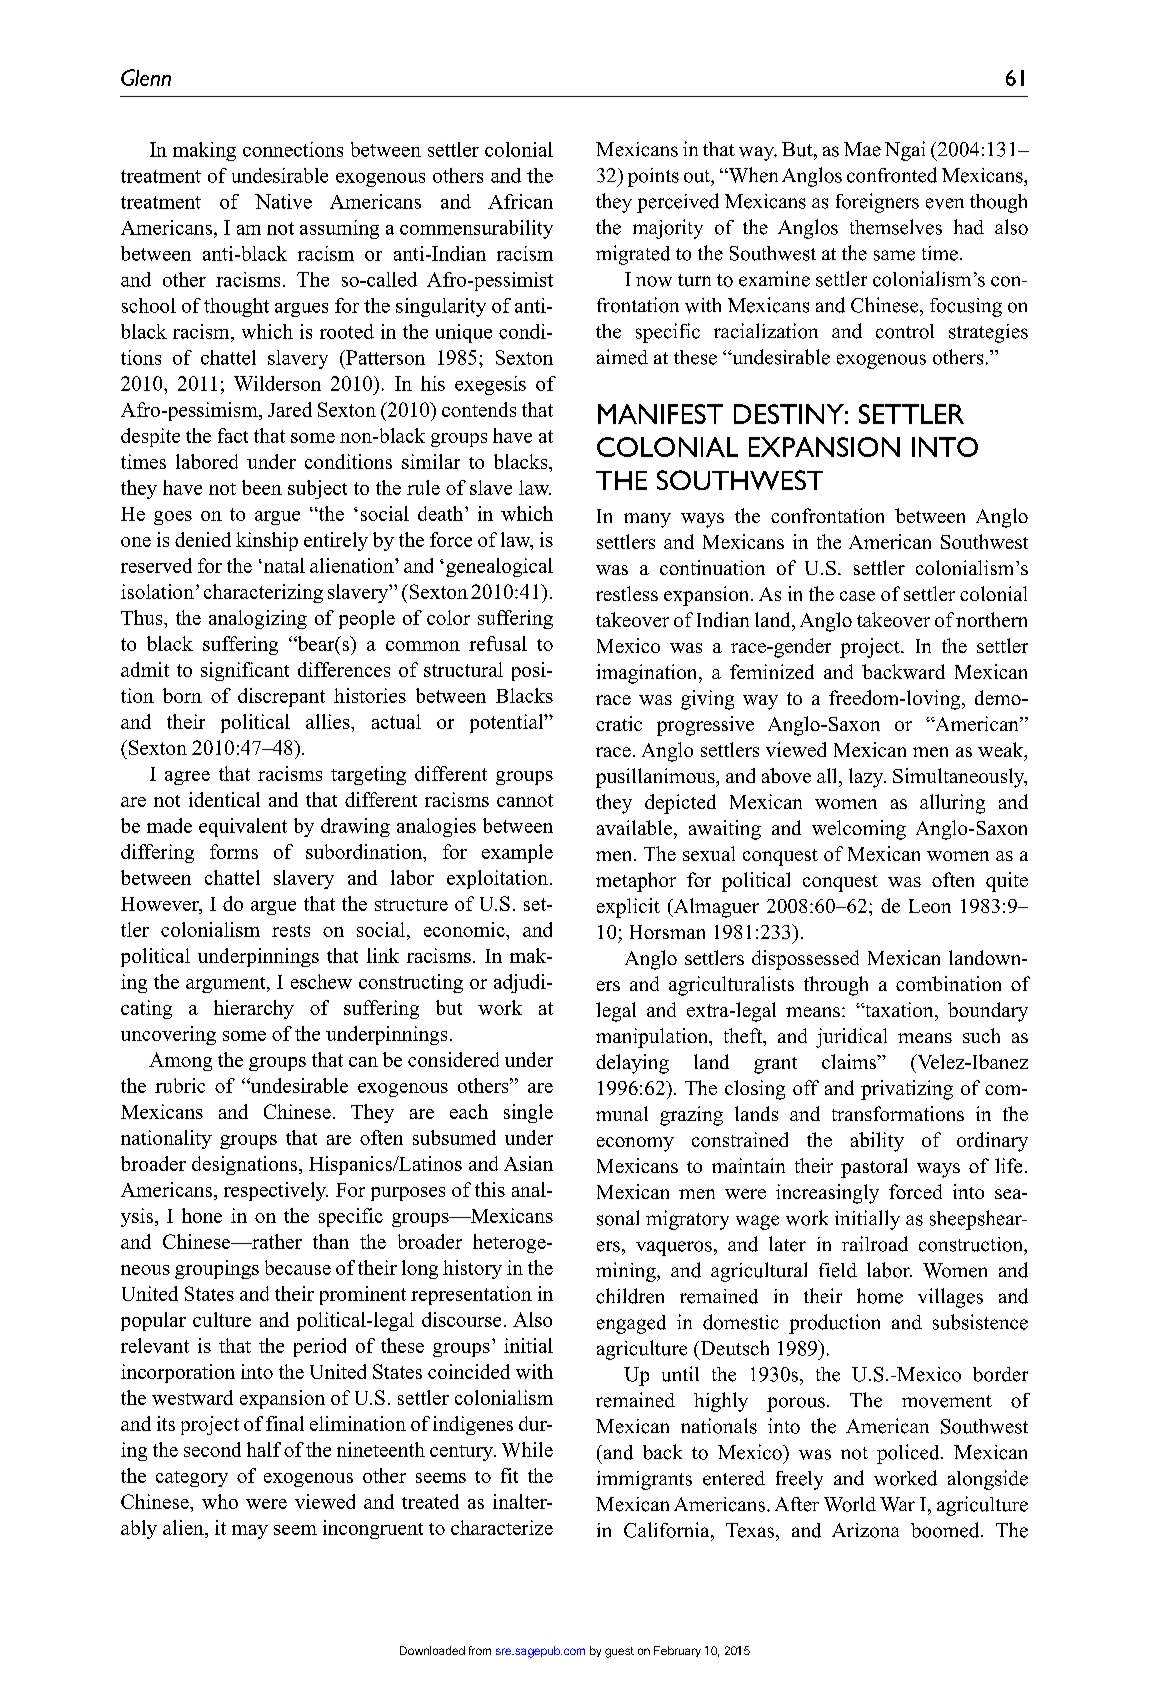 This screenshot has width=1149, height=1681. Describe the element at coordinates (204, 151) in the screenshot. I see `making` at that location.
